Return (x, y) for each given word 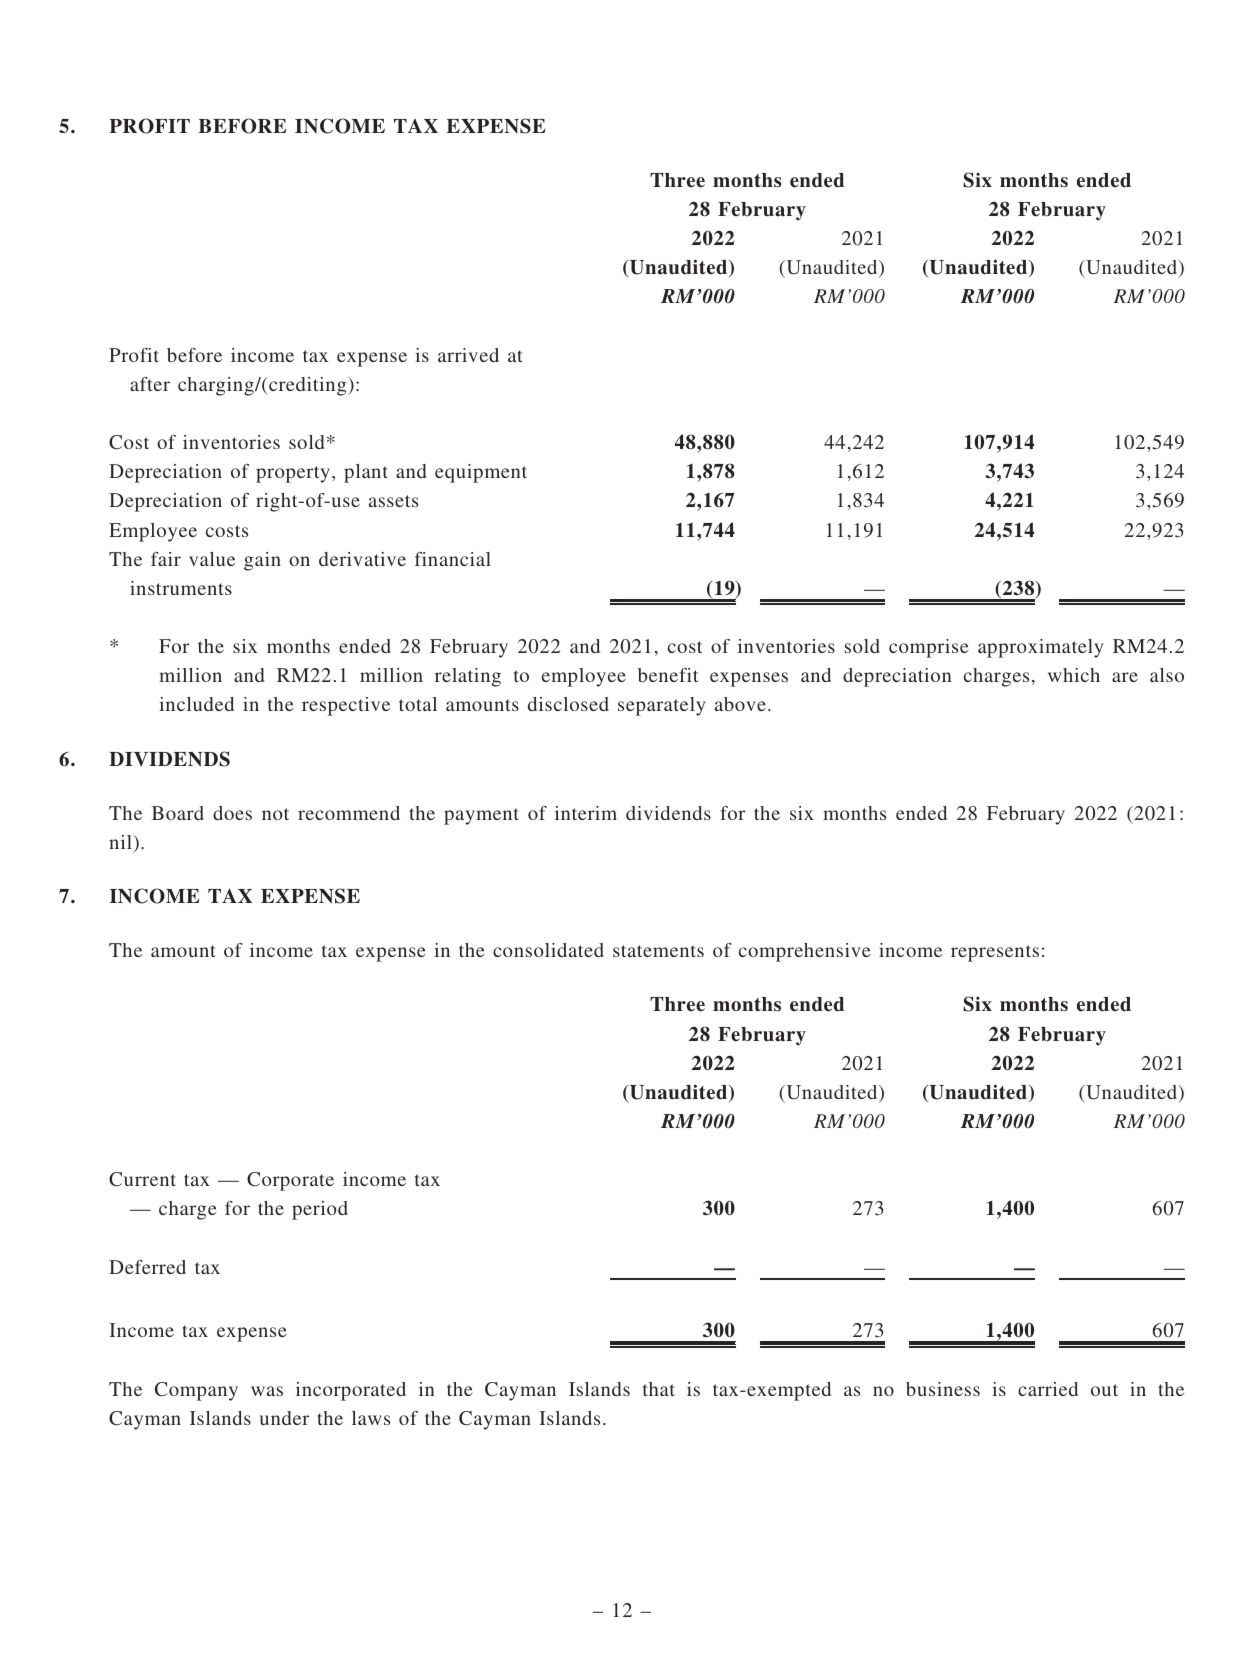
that (659, 1389)
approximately (1041, 648)
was (267, 1391)
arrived (468, 355)
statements (658, 951)
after (150, 384)
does (232, 813)
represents (995, 953)
